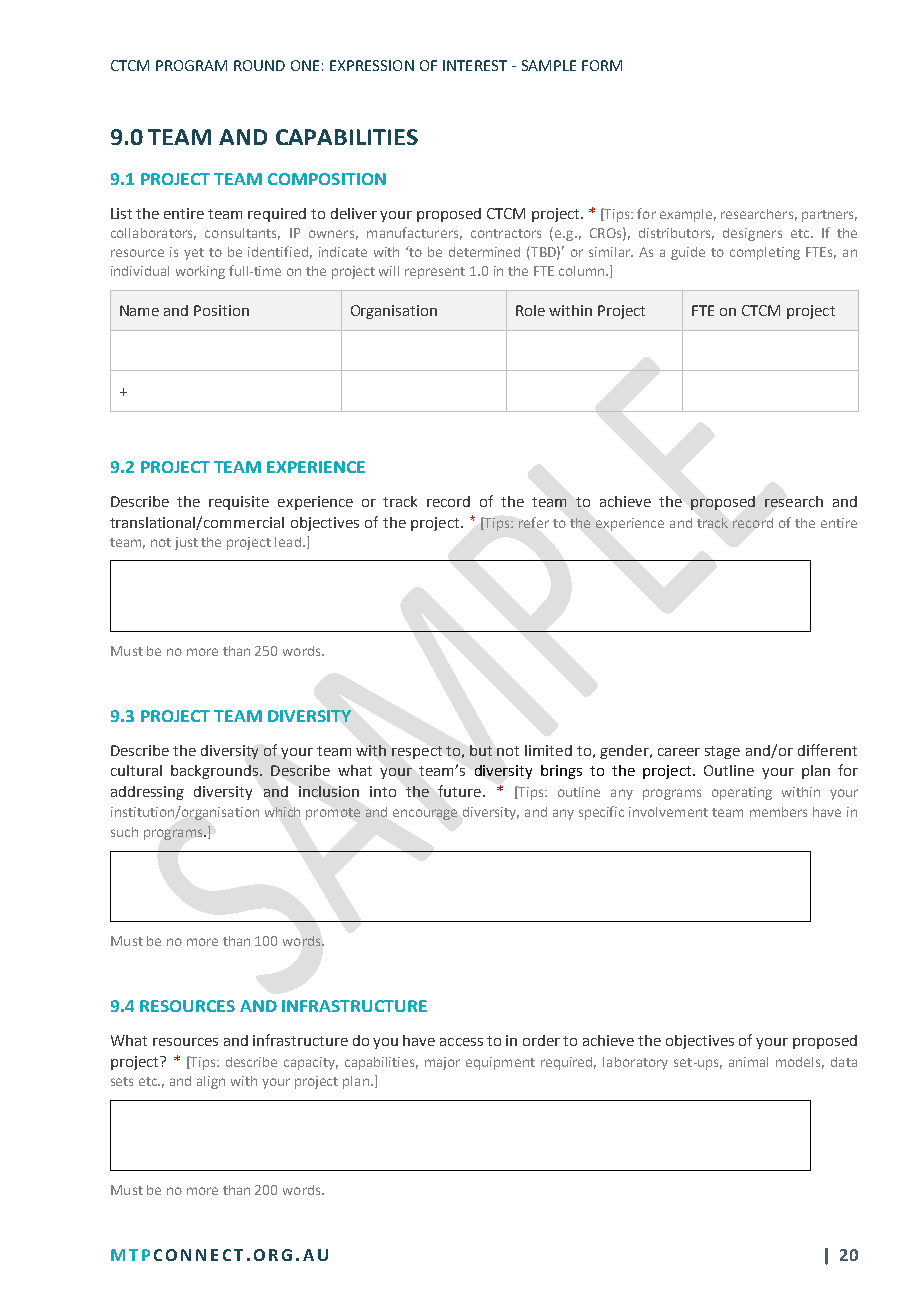  Describe the element at coordinates (211, 1082) in the screenshot. I see `align` at that location.
